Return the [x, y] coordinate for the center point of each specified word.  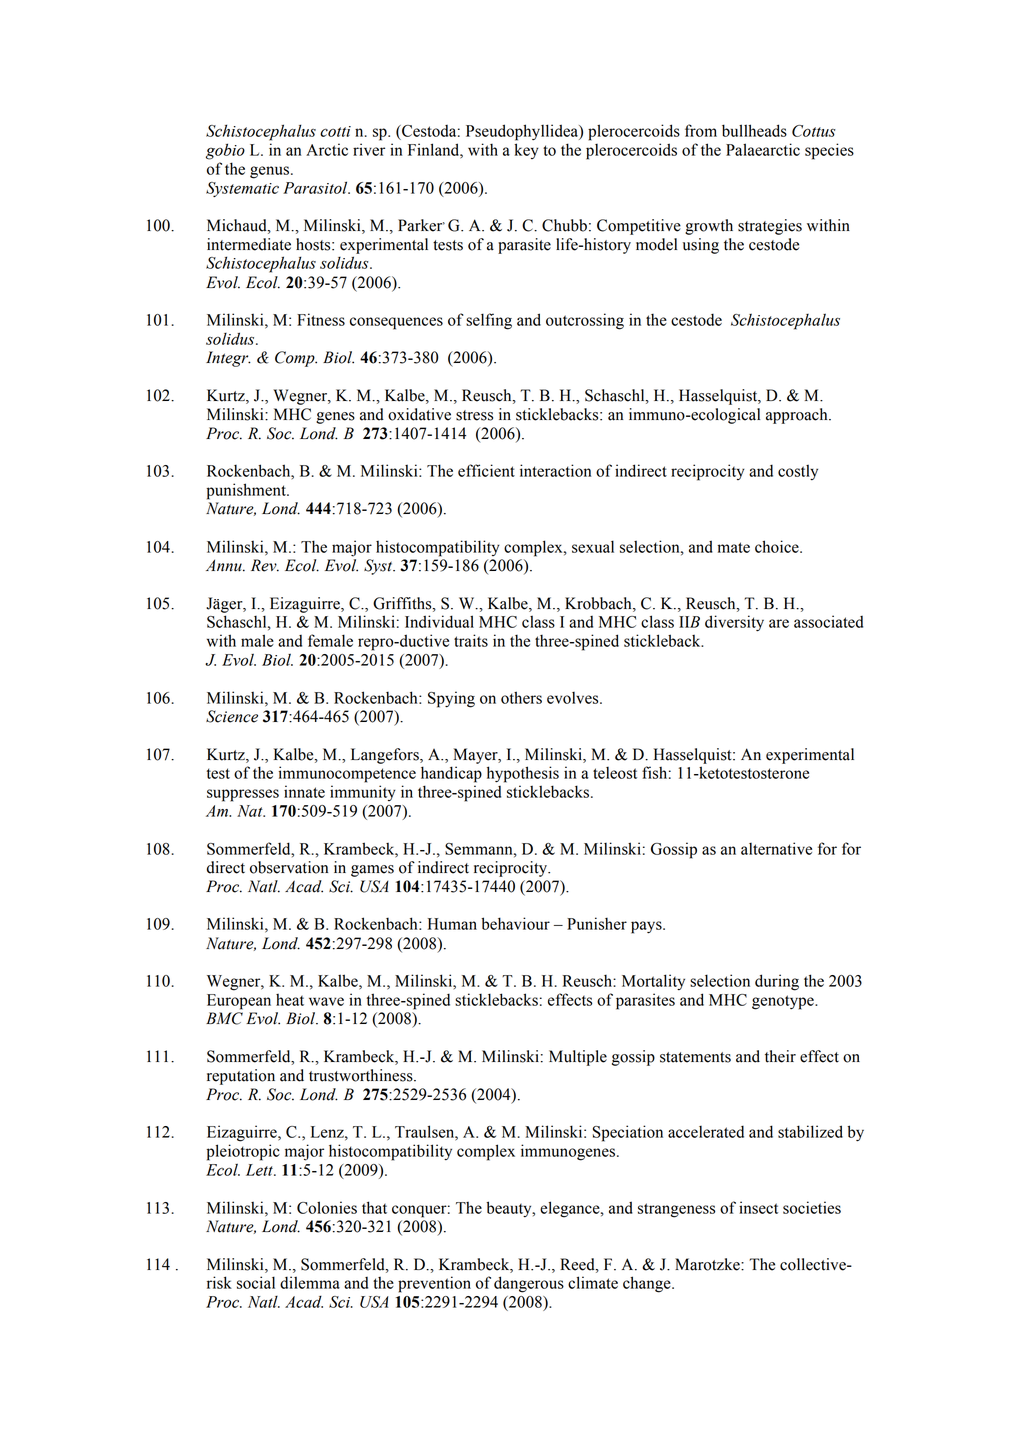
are [779, 623]
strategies [770, 227]
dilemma [310, 1282]
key [527, 151]
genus [271, 172]
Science [232, 716]
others [521, 697]
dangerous [529, 1284]
